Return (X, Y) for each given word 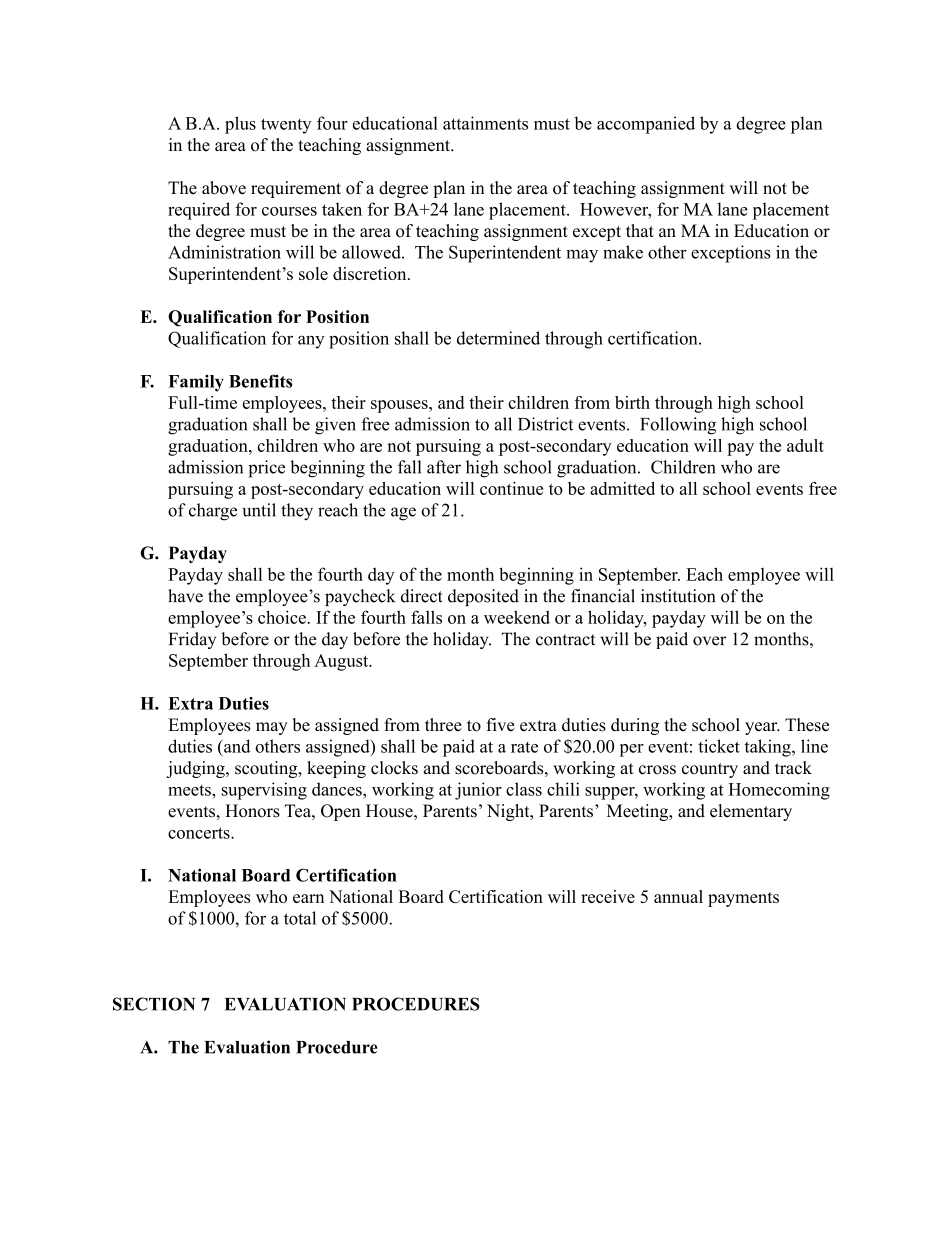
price (266, 469)
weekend (517, 617)
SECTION (154, 1004)
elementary (751, 812)
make (623, 252)
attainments (485, 123)
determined (498, 338)
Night (509, 812)
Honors (252, 811)
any (311, 342)
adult (805, 445)
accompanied (646, 125)
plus (240, 125)
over (709, 641)
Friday (192, 640)
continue (511, 488)
